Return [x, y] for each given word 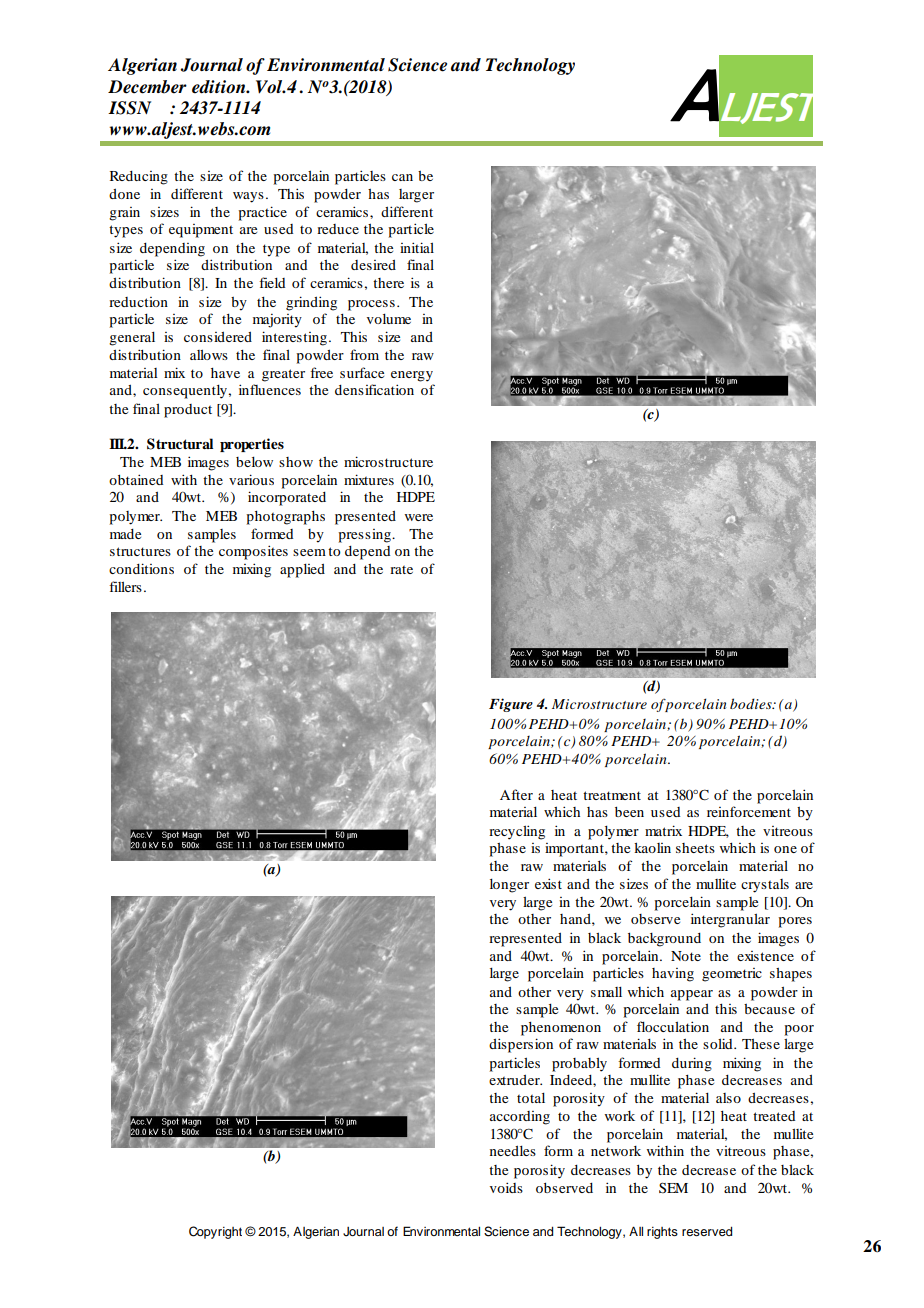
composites [253, 552]
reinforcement [749, 811]
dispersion [521, 1045]
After [516, 794]
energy [412, 376]
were [419, 517]
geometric [732, 975]
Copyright [215, 1232]
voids [506, 1187]
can [402, 177]
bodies [752, 703]
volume [389, 319]
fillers [125, 586]
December [147, 87]
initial [417, 247]
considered [218, 337]
